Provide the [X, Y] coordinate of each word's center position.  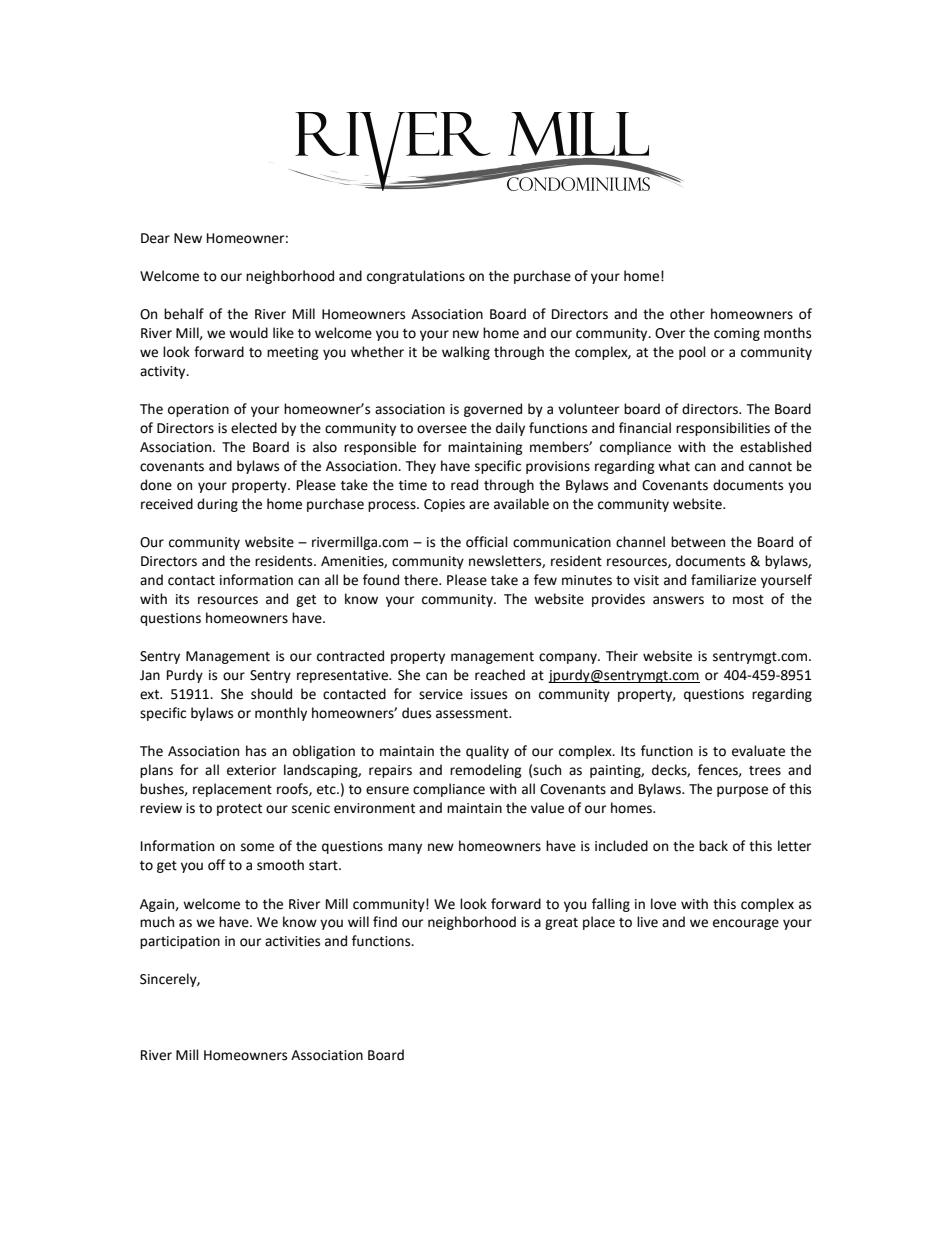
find [385, 922]
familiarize [723, 580]
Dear [155, 238]
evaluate [758, 751]
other [687, 314]
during [217, 505]
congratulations [416, 277]
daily [510, 429]
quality [487, 752]
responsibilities [723, 429]
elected [254, 428]
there [422, 580]
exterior [251, 770]
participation [180, 942]
